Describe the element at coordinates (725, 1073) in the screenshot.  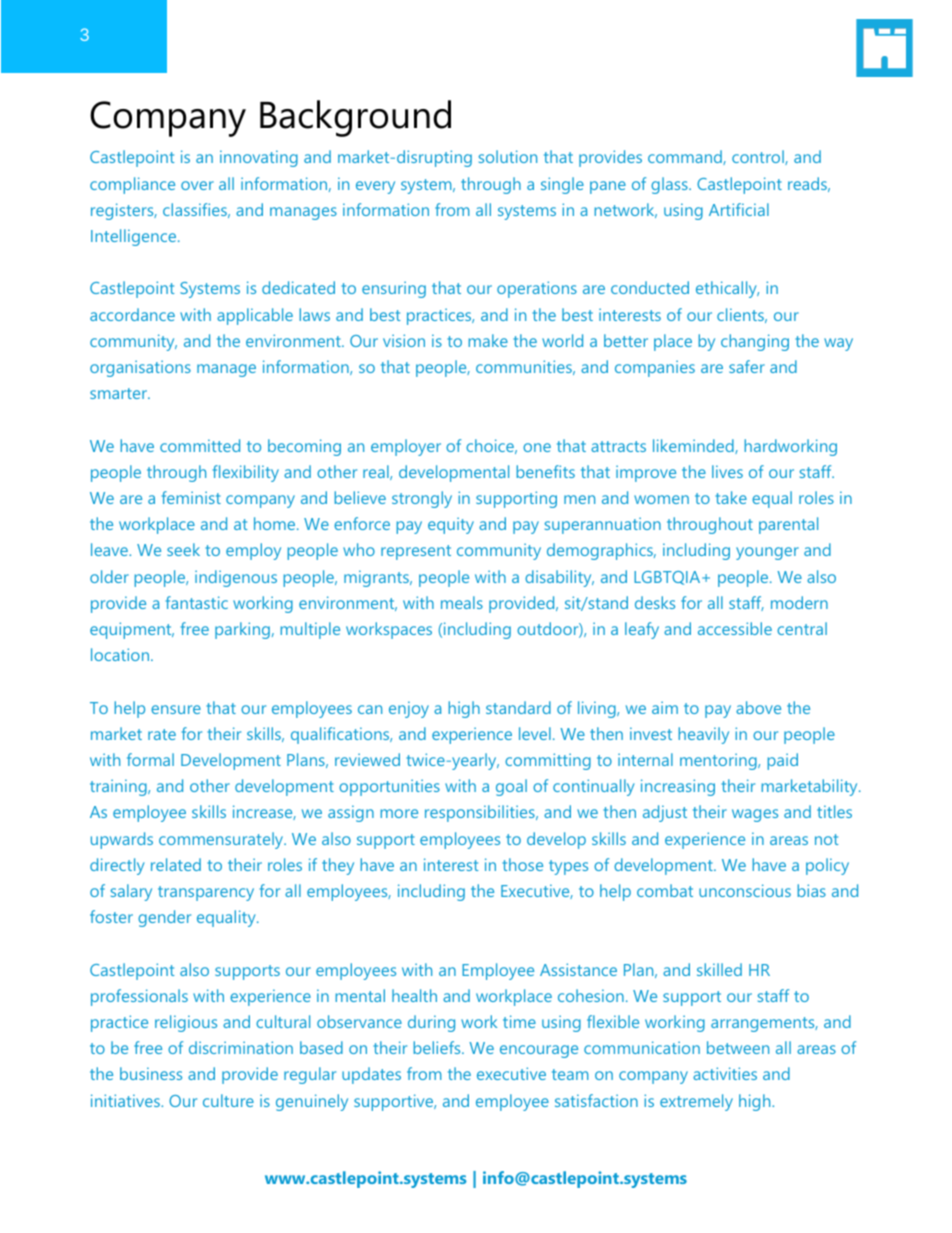
I see `activities` at that location.
